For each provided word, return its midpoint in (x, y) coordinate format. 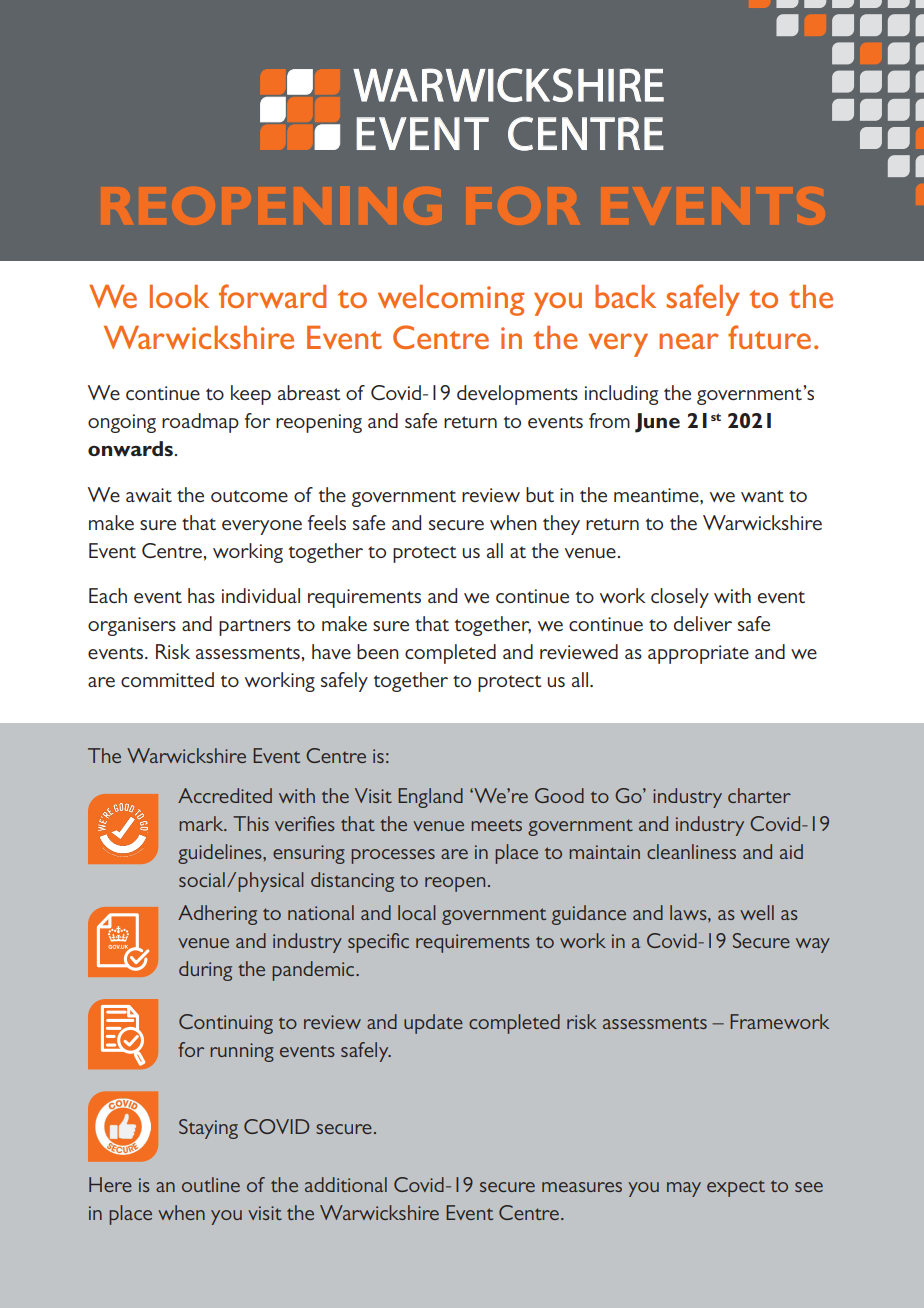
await (149, 495)
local (417, 912)
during (205, 971)
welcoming (451, 300)
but (540, 494)
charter (759, 795)
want (762, 496)
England (430, 798)
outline (211, 1184)
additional (346, 1184)
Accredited (225, 795)
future (769, 337)
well (757, 912)
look (179, 296)
